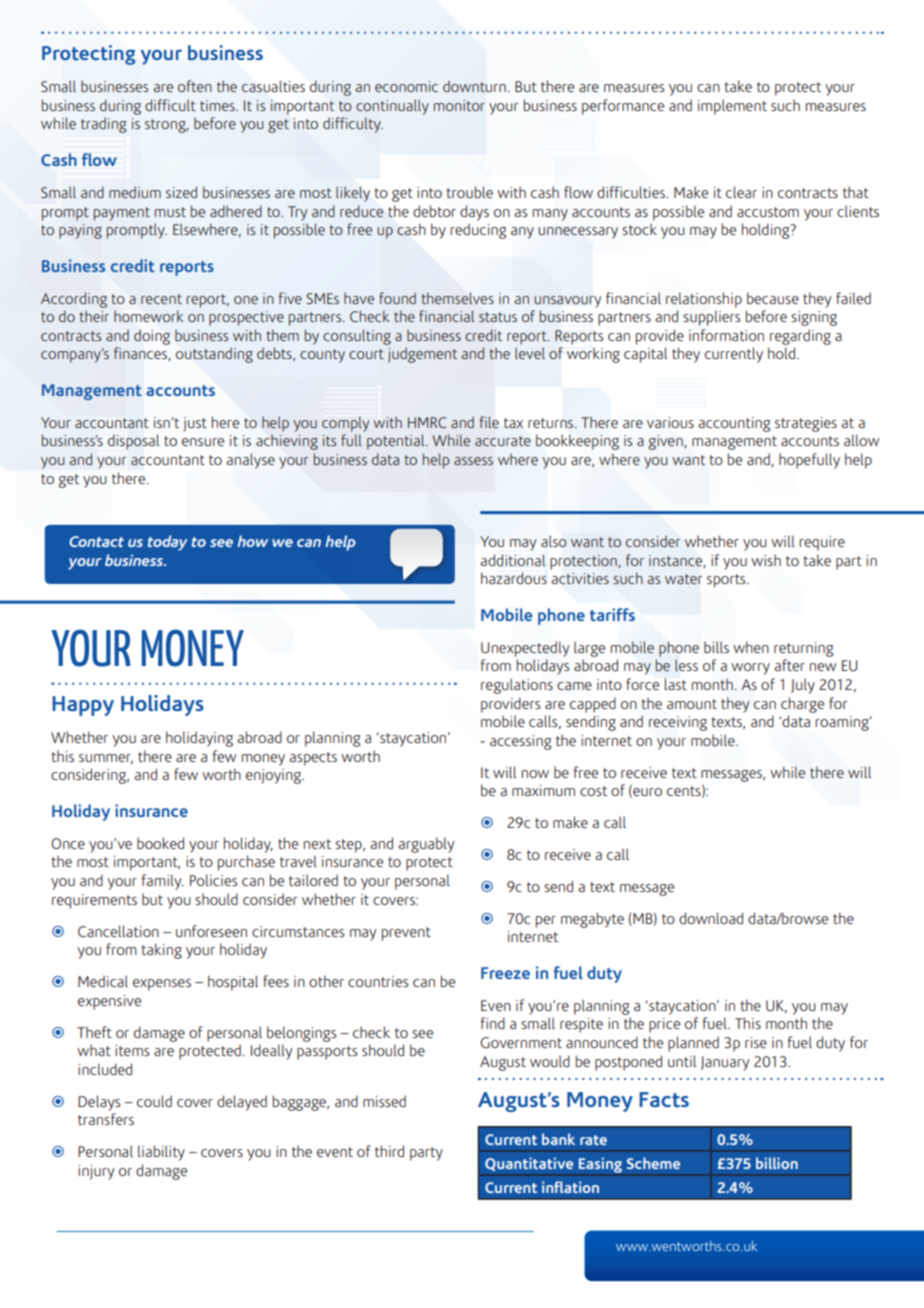  What do you see at coordinates (529, 1164) in the screenshot?
I see `Quantitative` at bounding box center [529, 1164].
